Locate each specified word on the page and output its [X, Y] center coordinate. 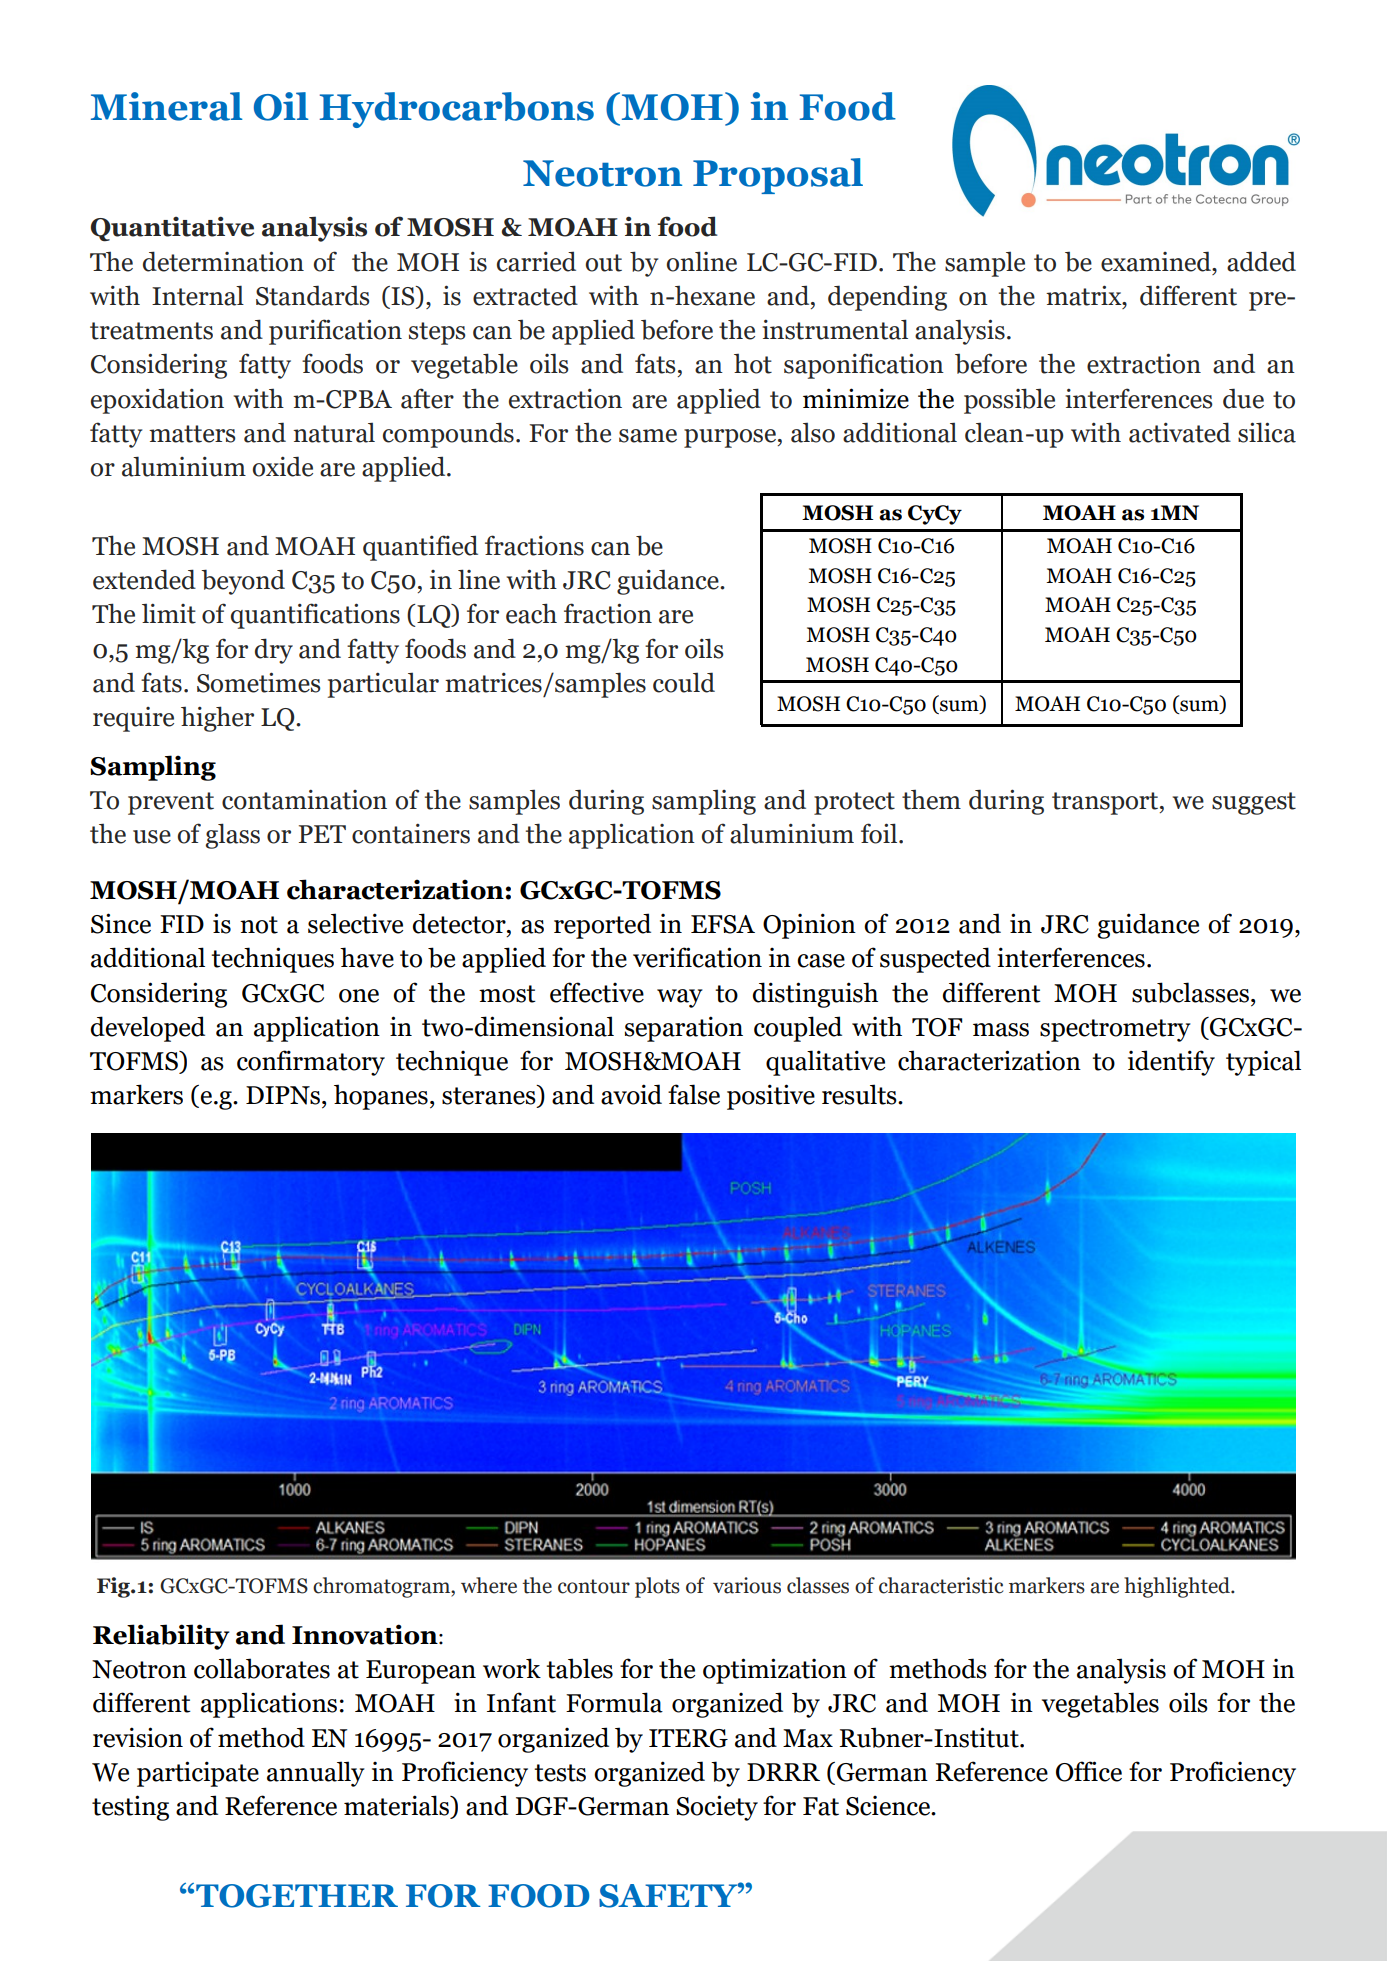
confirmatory [311, 1063]
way [680, 998]
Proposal [778, 176]
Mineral [167, 106]
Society [717, 1808]
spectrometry [1115, 1030]
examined [1157, 261]
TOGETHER [297, 1896]
